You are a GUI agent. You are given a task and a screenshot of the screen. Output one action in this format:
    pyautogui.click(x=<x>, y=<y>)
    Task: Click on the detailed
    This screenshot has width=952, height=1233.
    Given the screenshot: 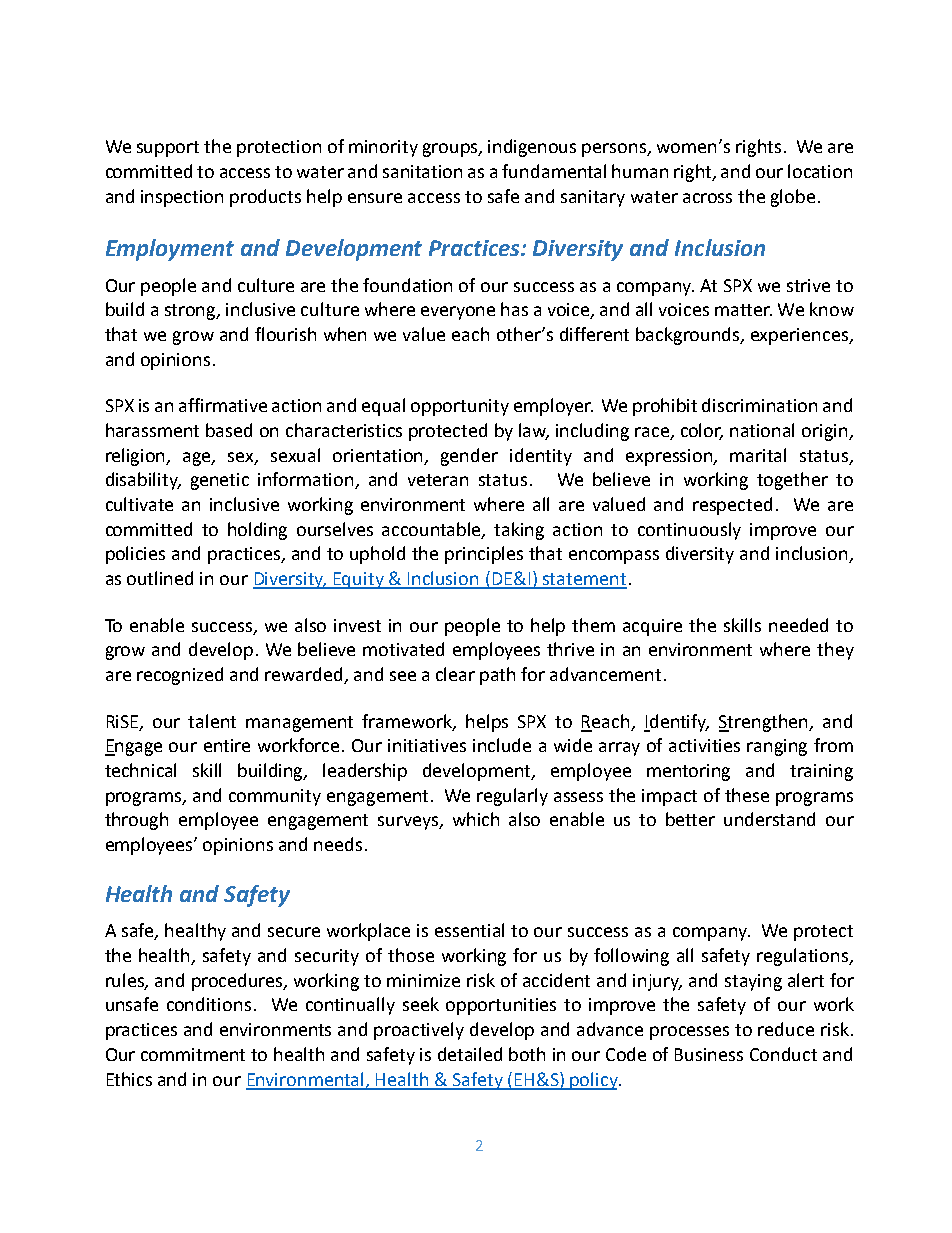 What is the action you would take?
    pyautogui.click(x=470, y=1054)
